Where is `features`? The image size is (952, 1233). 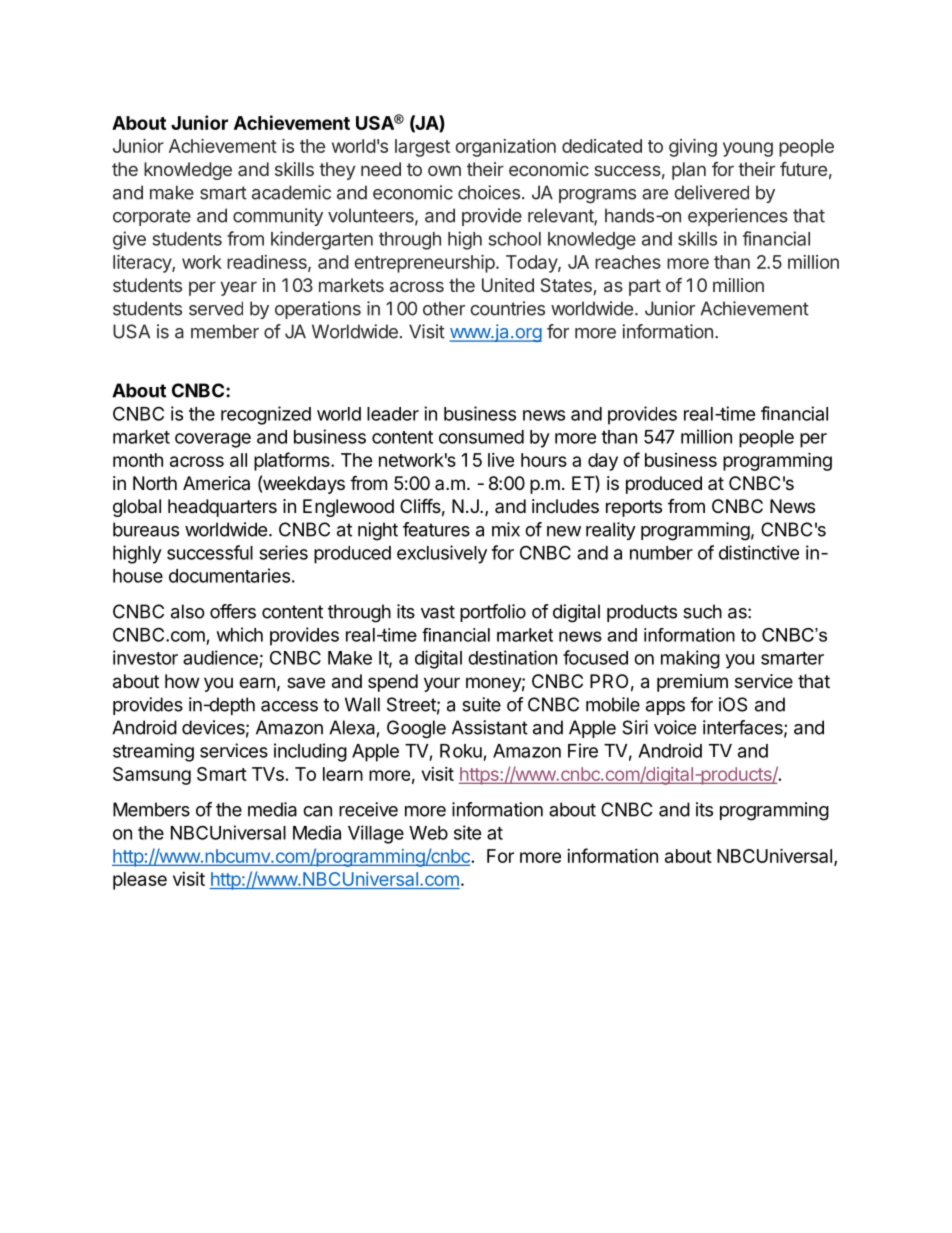
features is located at coordinates (436, 529).
